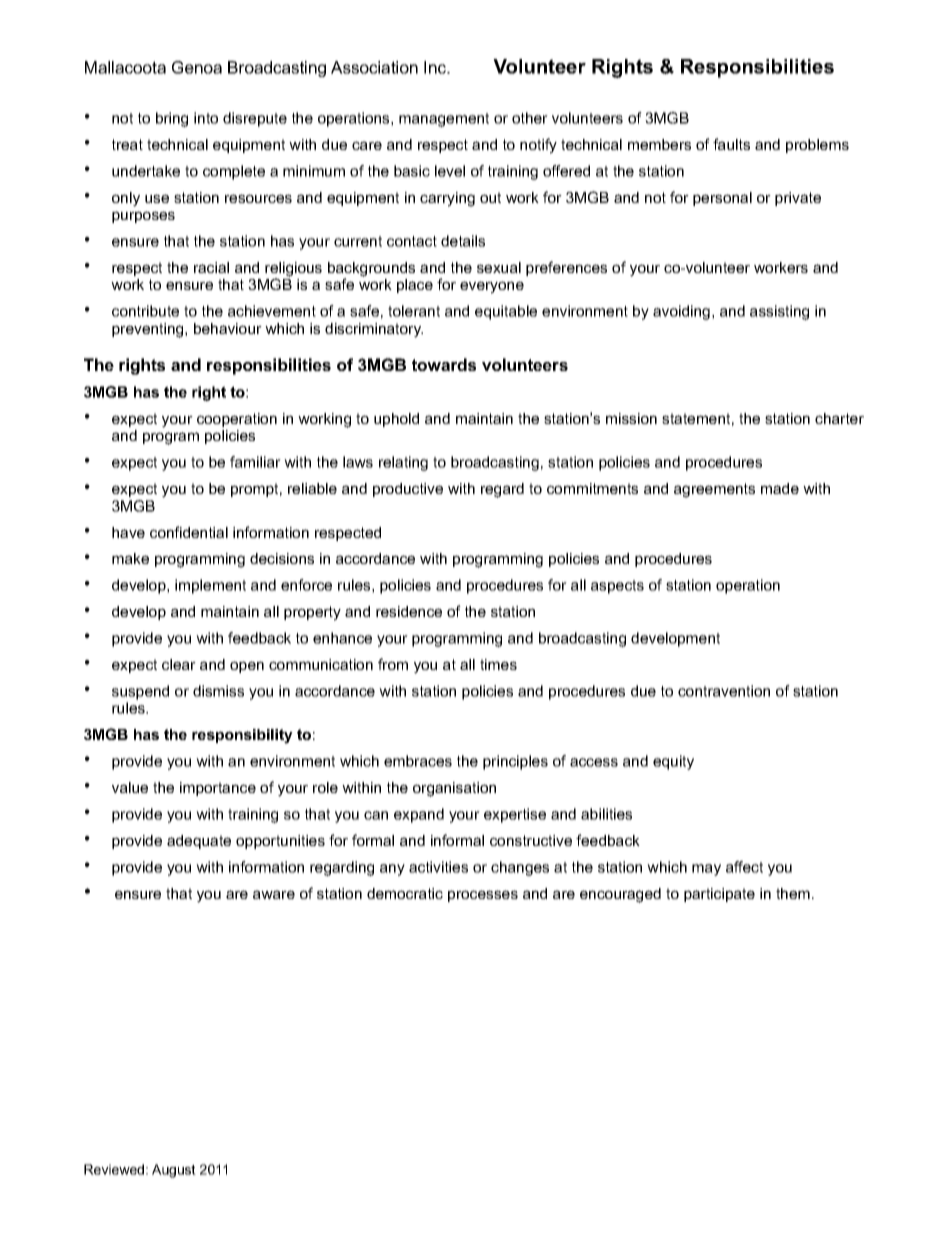 This document has width=952, height=1233. Describe the element at coordinates (405, 893) in the document. I see `democratic` at that location.
